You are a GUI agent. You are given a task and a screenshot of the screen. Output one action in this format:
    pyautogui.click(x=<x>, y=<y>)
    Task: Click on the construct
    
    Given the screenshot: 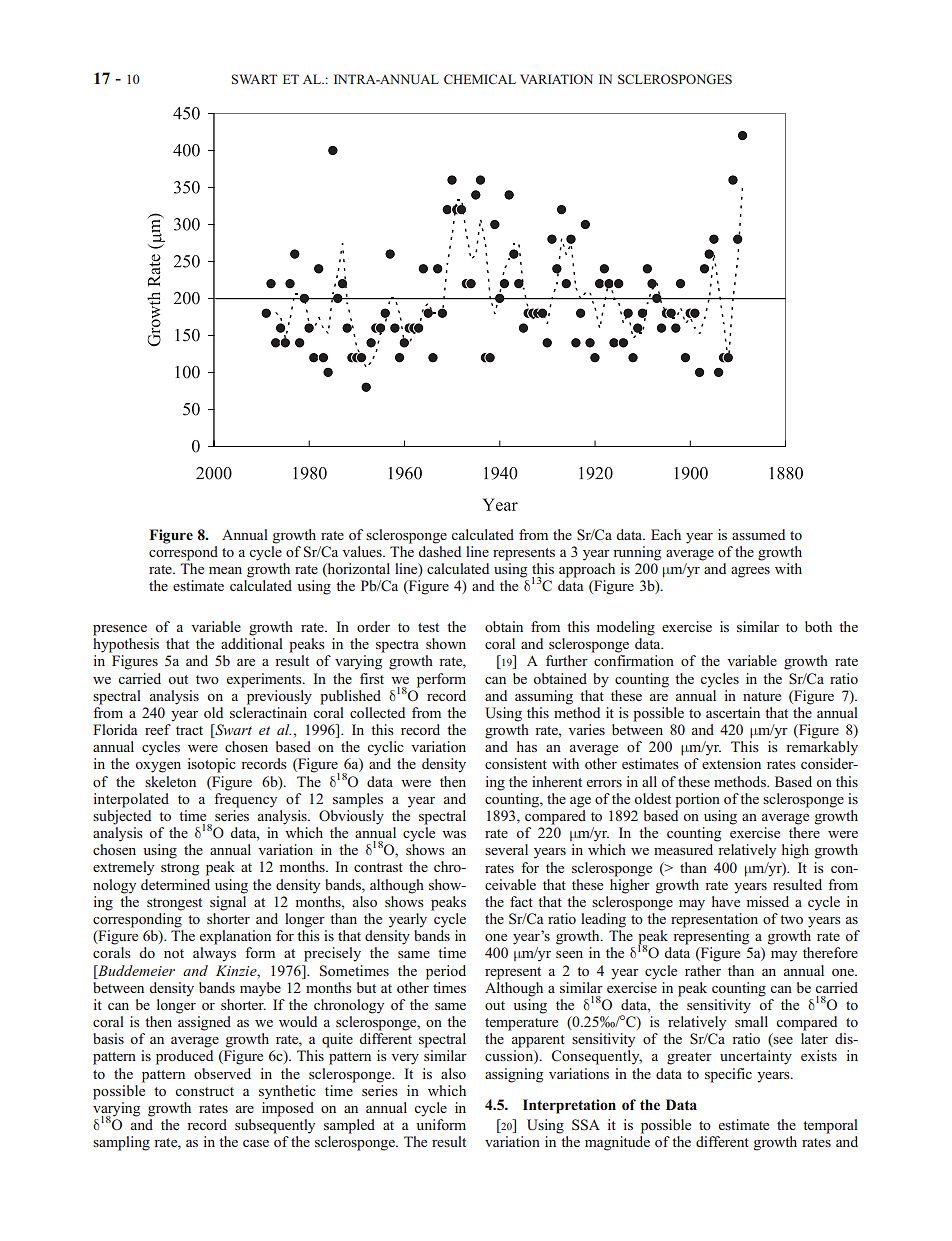 What is the action you would take?
    pyautogui.click(x=204, y=1091)
